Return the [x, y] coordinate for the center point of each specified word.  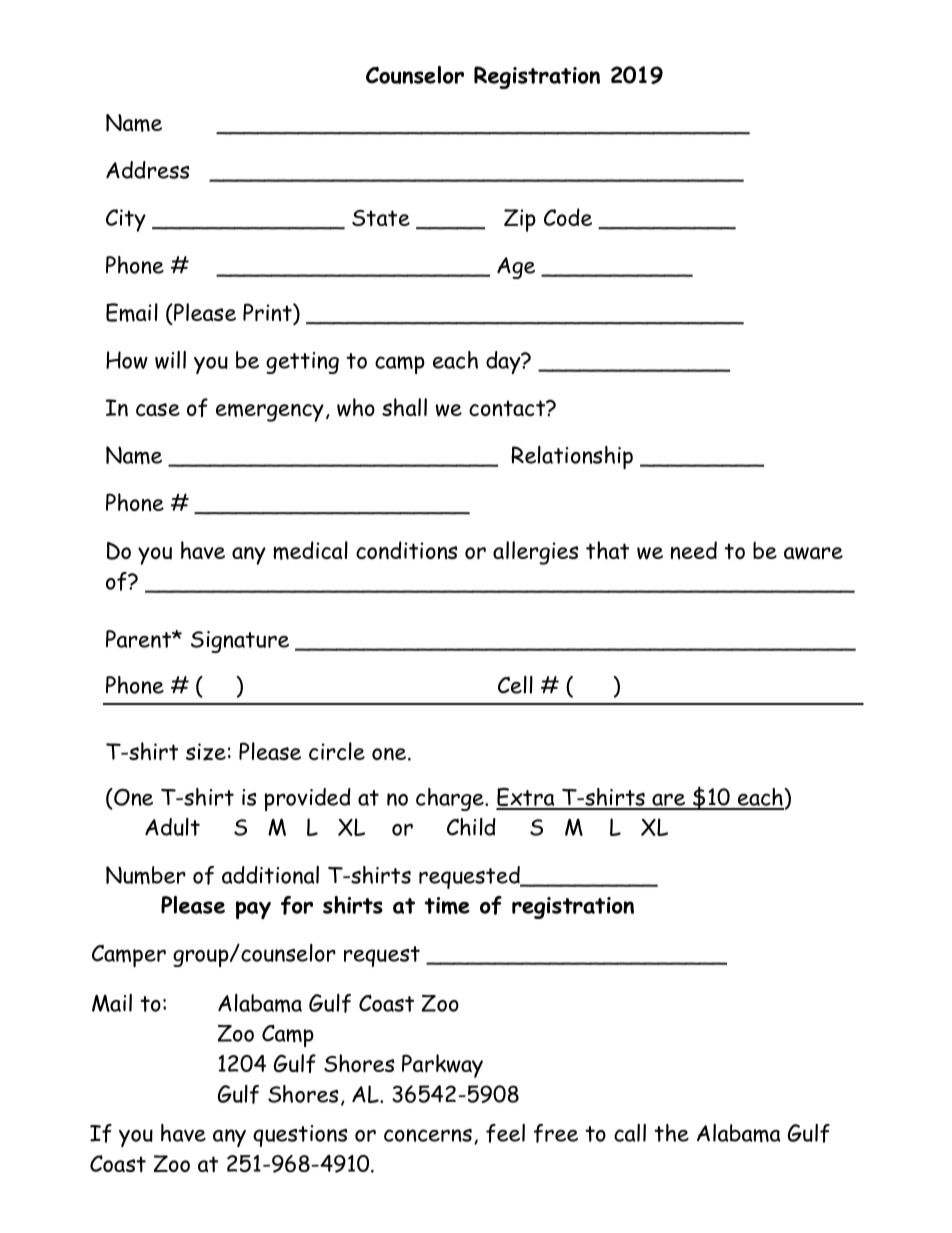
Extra [526, 798]
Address [148, 170]
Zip [520, 220]
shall [404, 407]
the [671, 1133]
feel [505, 1133]
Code [568, 217]
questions [300, 1136]
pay [253, 910]
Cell [515, 685]
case [158, 409]
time [447, 906]
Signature [240, 642]
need [694, 550]
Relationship [572, 457]
